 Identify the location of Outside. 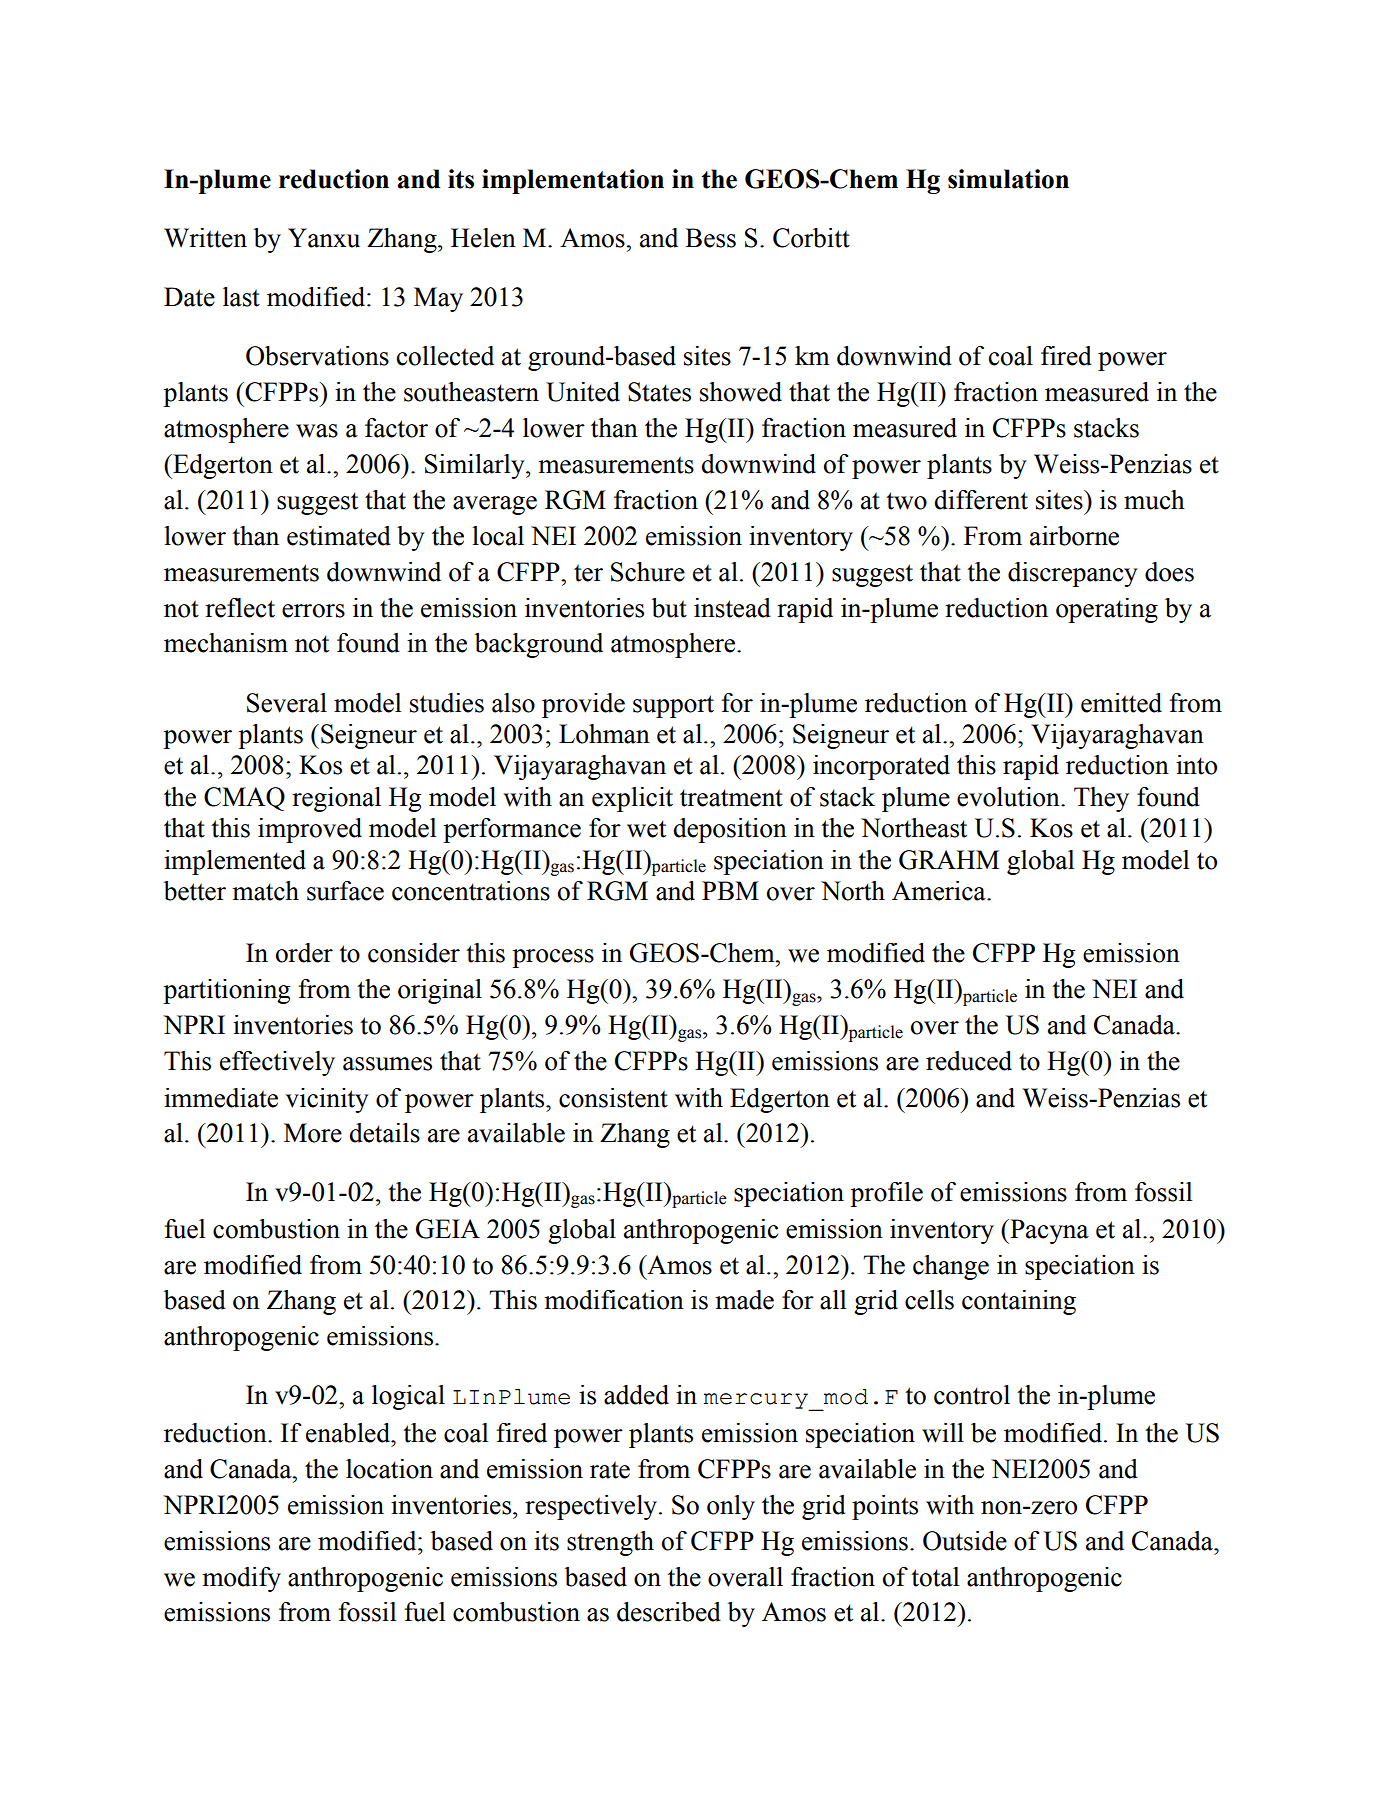
(965, 1541).
